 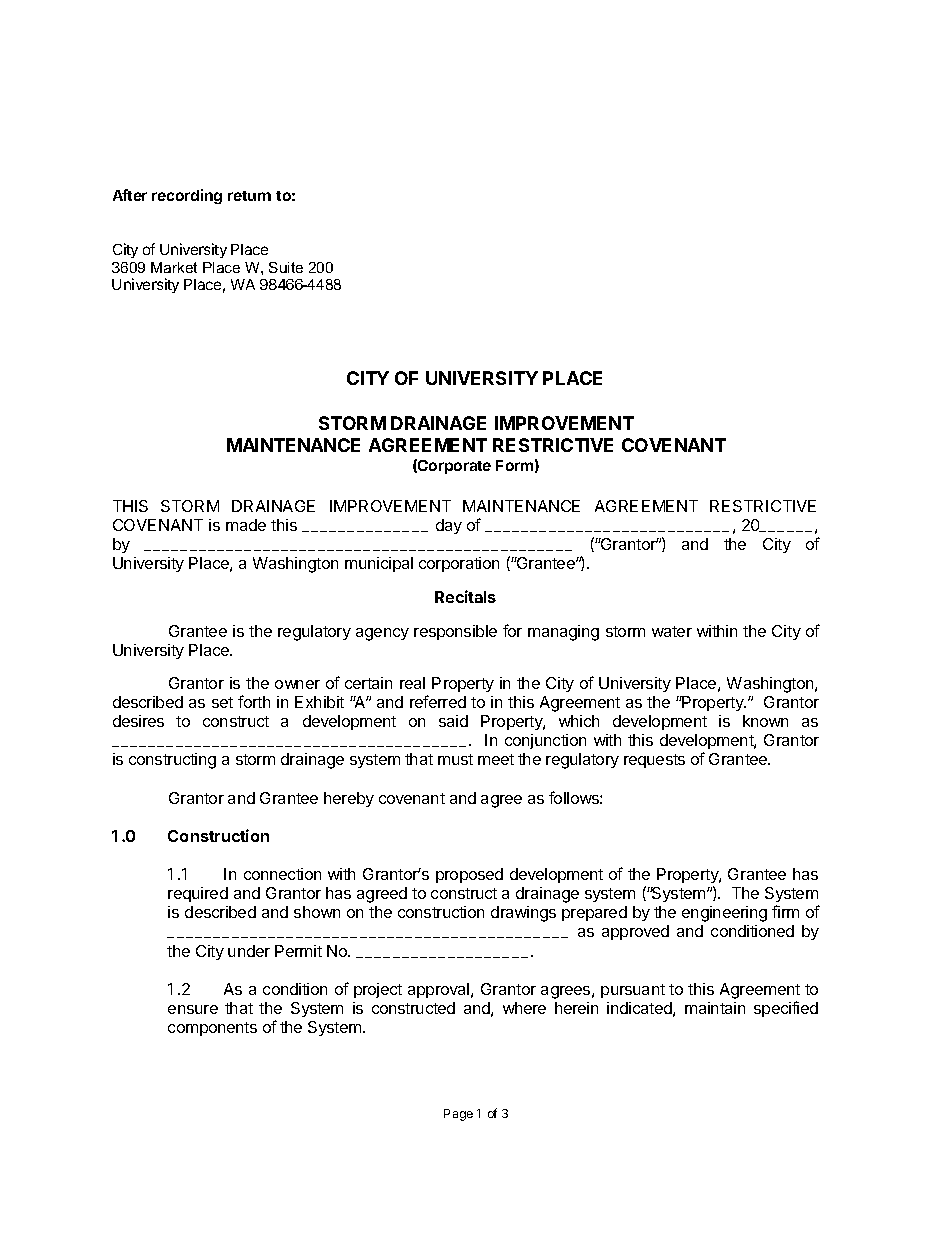 What do you see at coordinates (286, 267) in the page?
I see `Suite` at bounding box center [286, 267].
